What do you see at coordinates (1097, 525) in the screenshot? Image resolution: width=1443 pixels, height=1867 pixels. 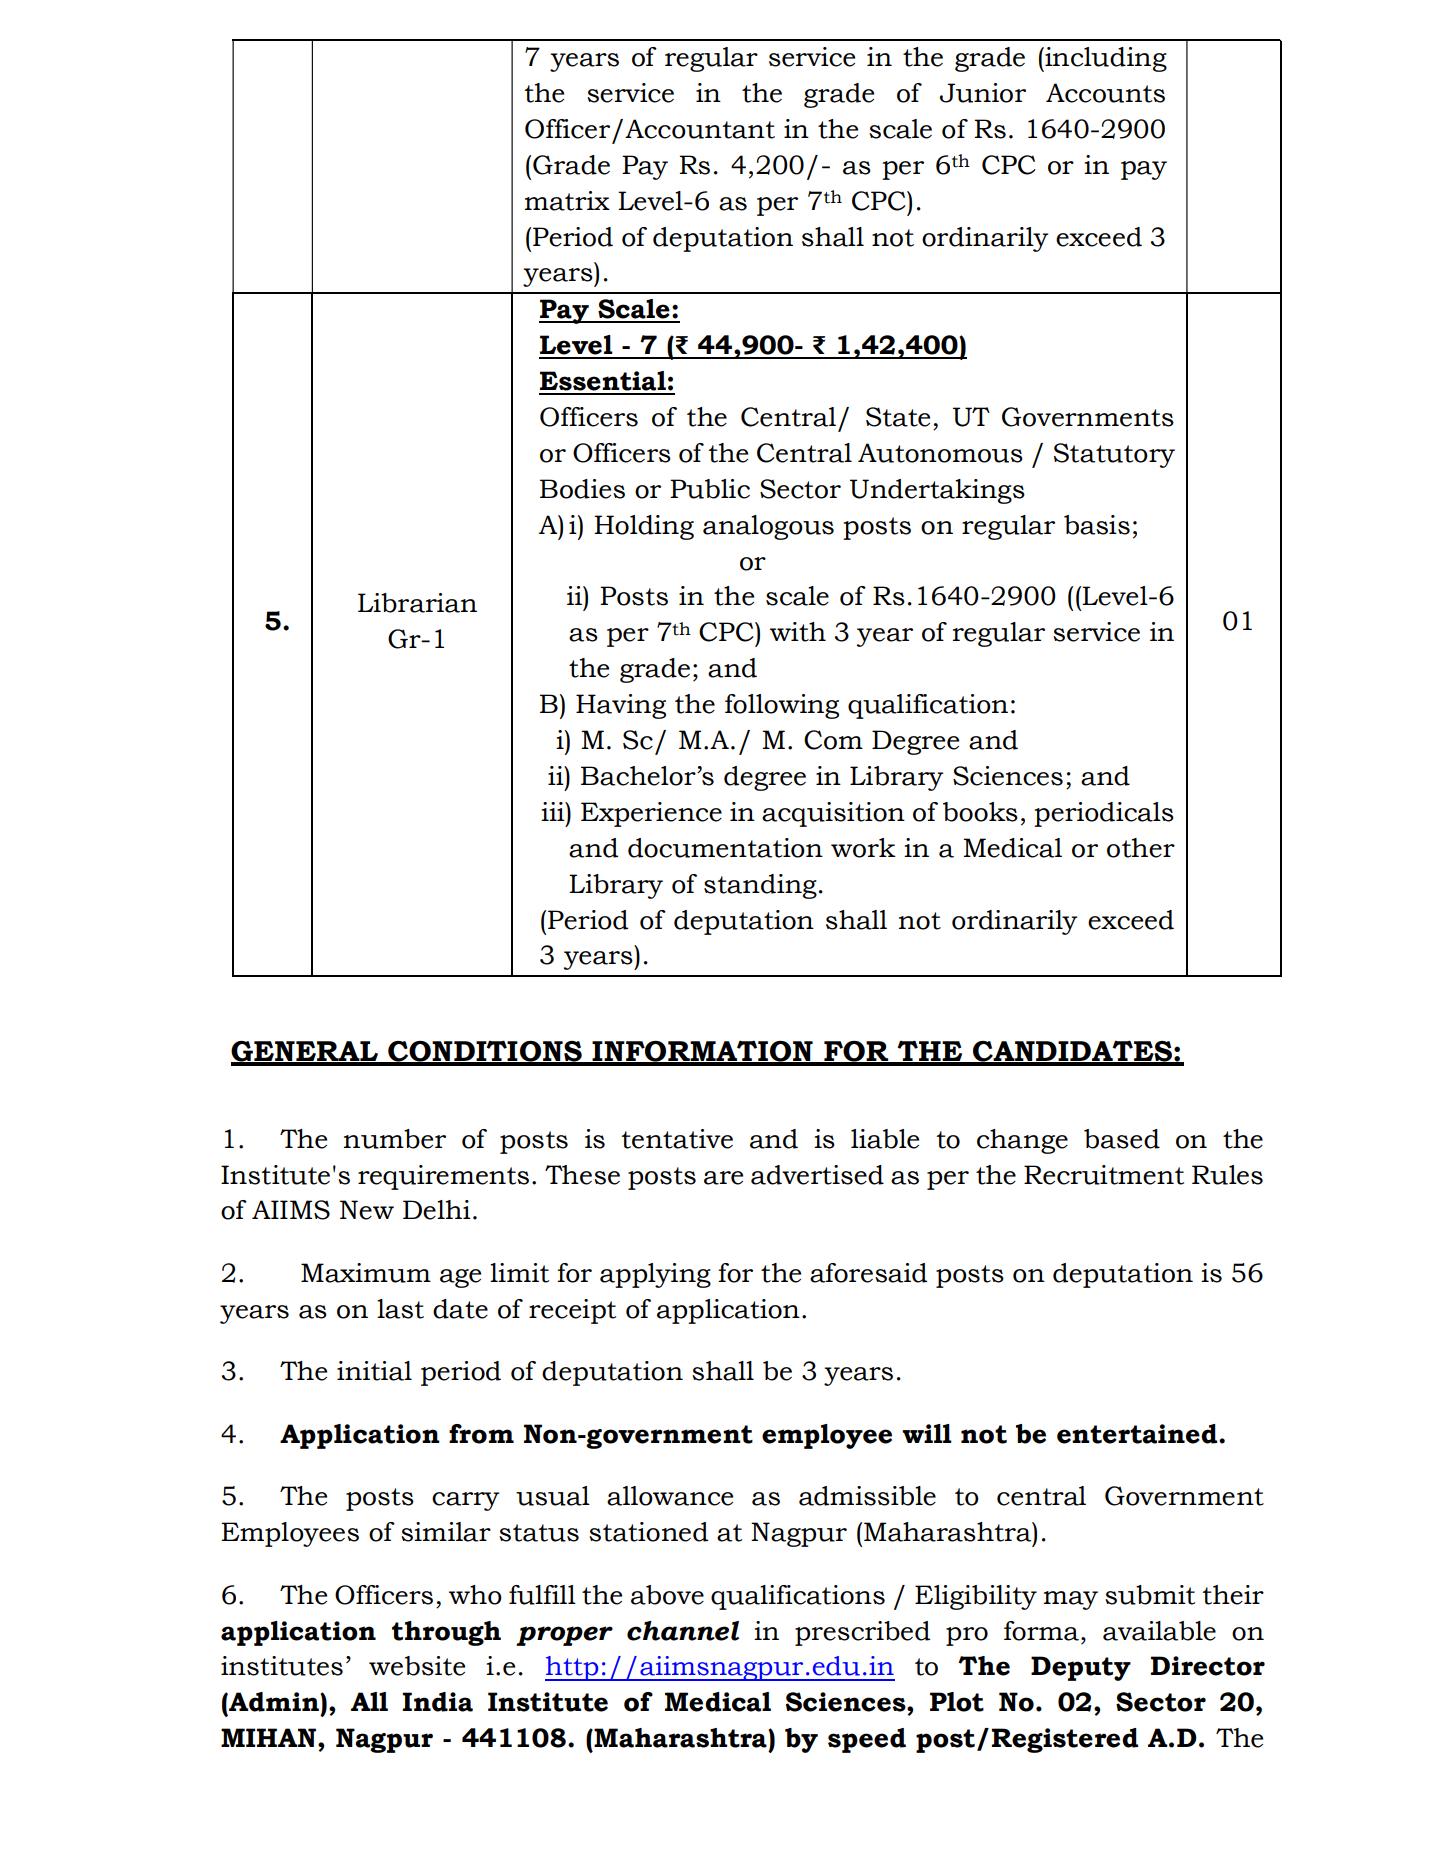 I see `basis` at bounding box center [1097, 525].
